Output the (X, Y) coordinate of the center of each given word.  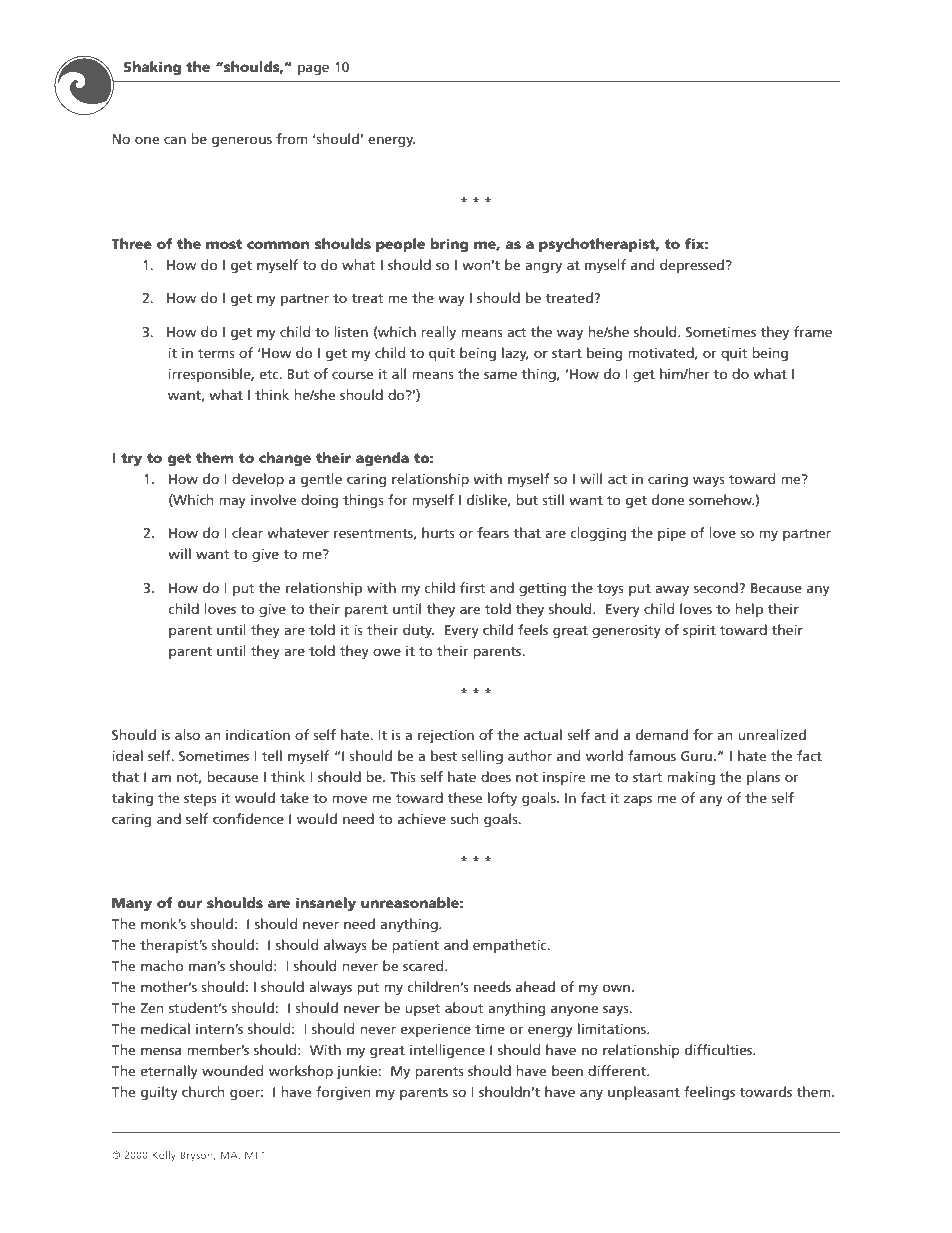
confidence (248, 818)
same (500, 375)
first (472, 587)
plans (763, 778)
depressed (692, 266)
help (749, 610)
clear (247, 532)
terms (216, 353)
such (465, 818)
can (175, 140)
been (567, 1070)
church (203, 1091)
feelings (709, 1093)
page (313, 69)
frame (813, 331)
